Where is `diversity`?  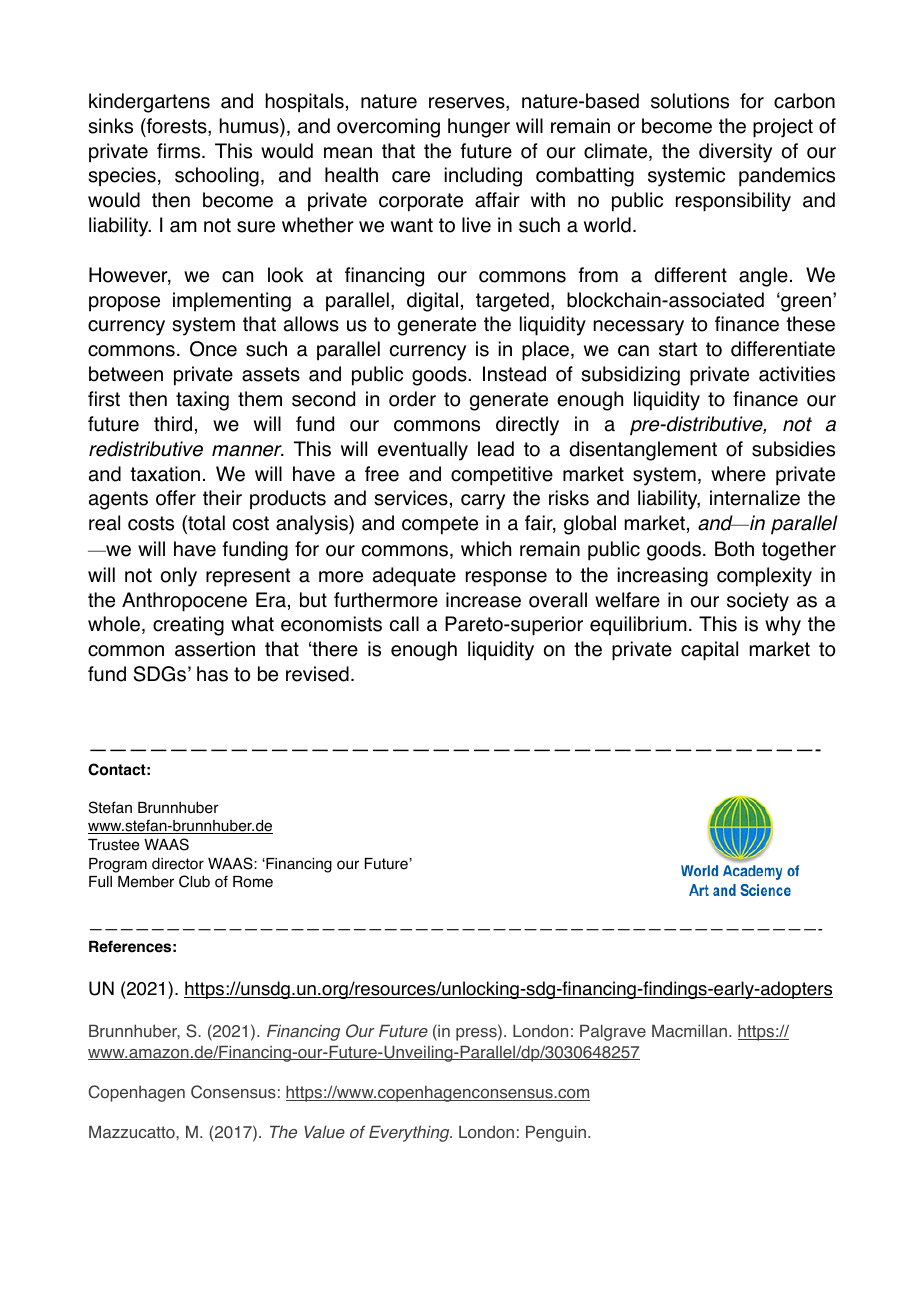 diversity is located at coordinates (735, 153).
